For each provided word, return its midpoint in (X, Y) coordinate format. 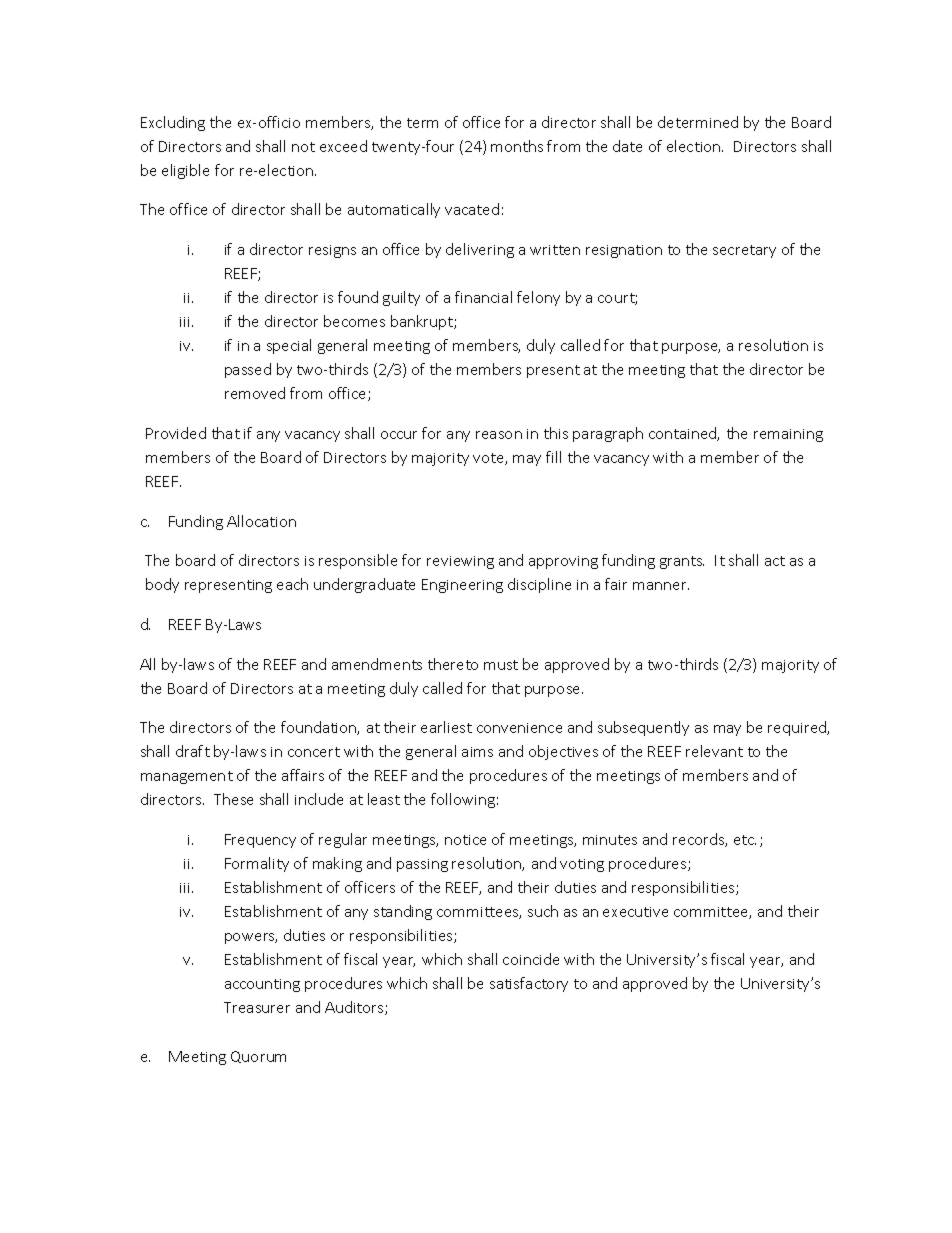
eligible (185, 171)
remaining (788, 435)
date (627, 146)
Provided (176, 433)
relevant (714, 751)
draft (193, 751)
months (517, 146)
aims (477, 752)
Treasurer (257, 1007)
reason (499, 435)
